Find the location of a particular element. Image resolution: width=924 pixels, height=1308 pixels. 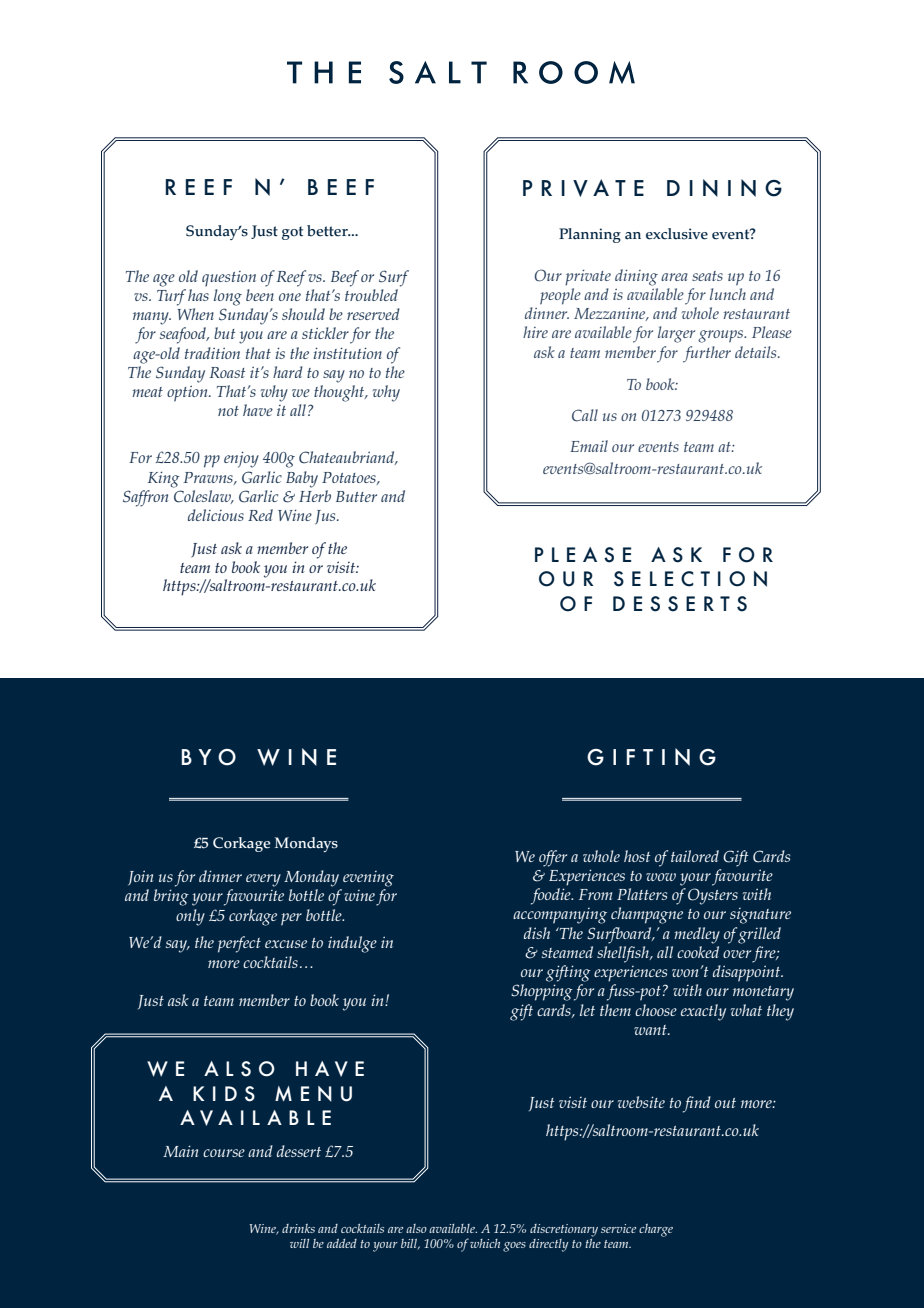

which is located at coordinates (485, 1243).
